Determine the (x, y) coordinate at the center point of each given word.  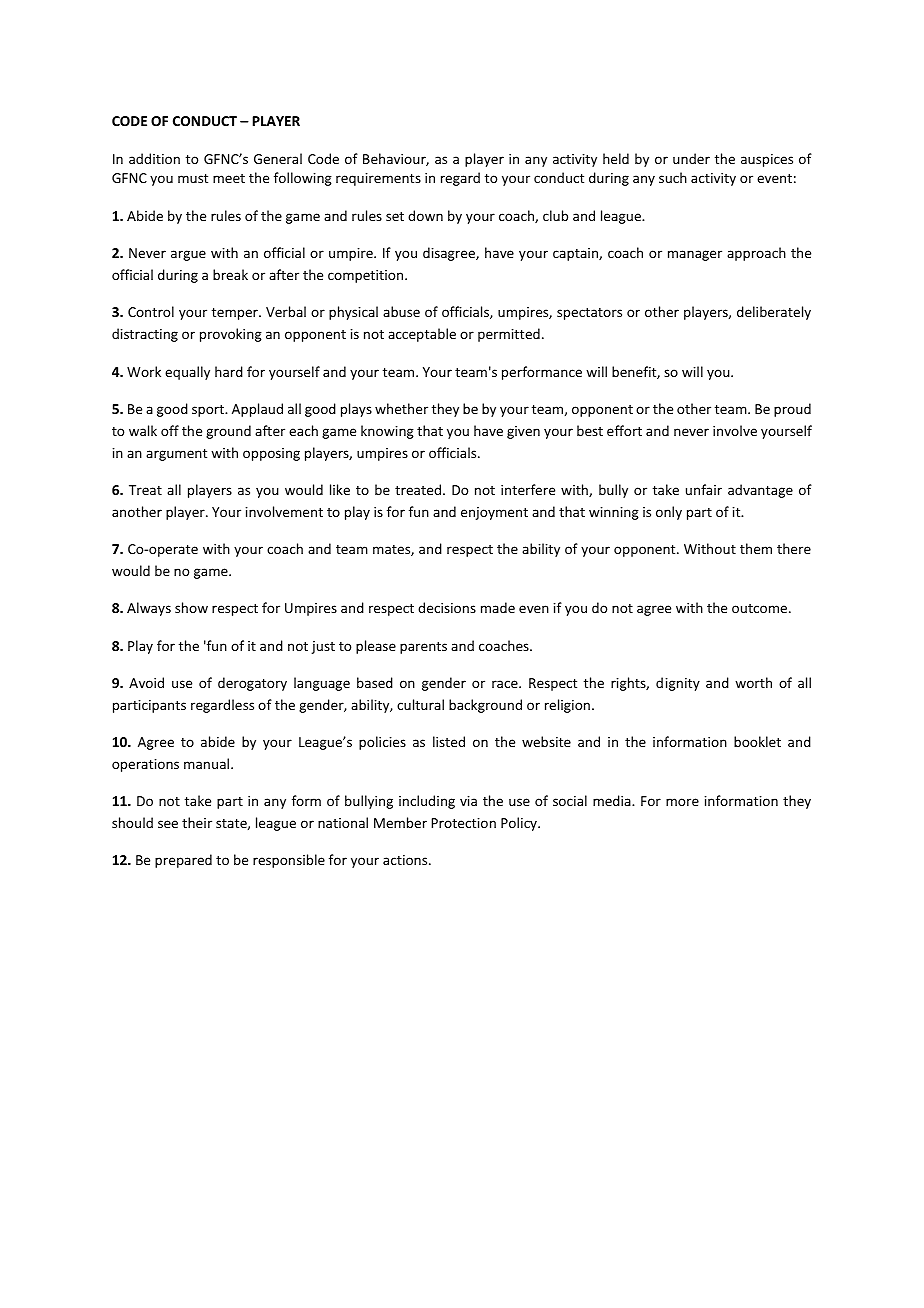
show (191, 607)
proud (792, 410)
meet (229, 178)
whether (401, 408)
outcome (761, 608)
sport (209, 411)
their (197, 822)
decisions (447, 607)
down (425, 215)
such (673, 177)
